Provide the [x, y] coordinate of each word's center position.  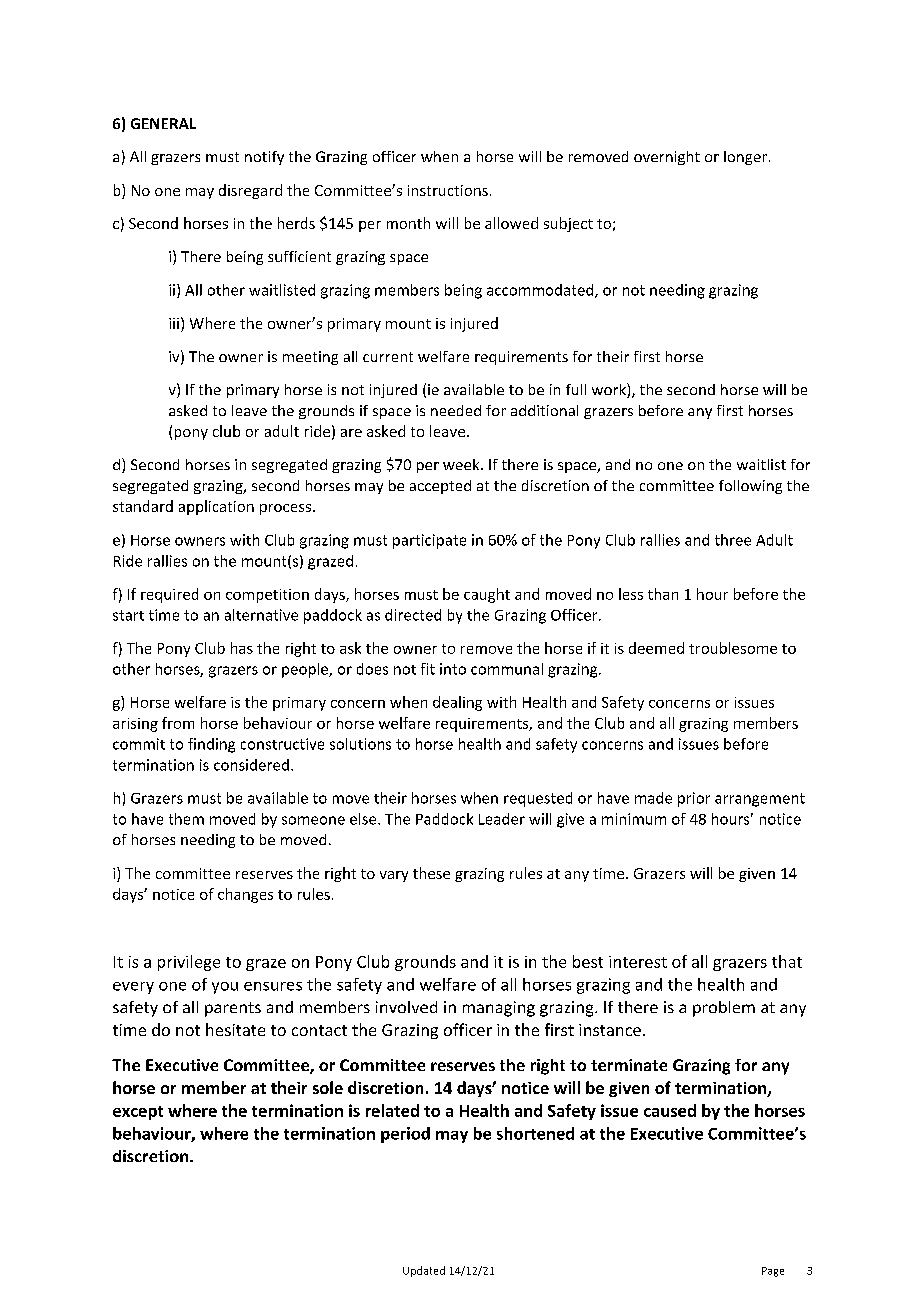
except [138, 1113]
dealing [457, 703]
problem [724, 1009]
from [178, 723]
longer [747, 158]
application [216, 507]
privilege [189, 963]
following [750, 487]
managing [499, 1009]
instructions [448, 190]
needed [456, 410]
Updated [424, 1271]
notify [264, 158]
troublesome [733, 648]
